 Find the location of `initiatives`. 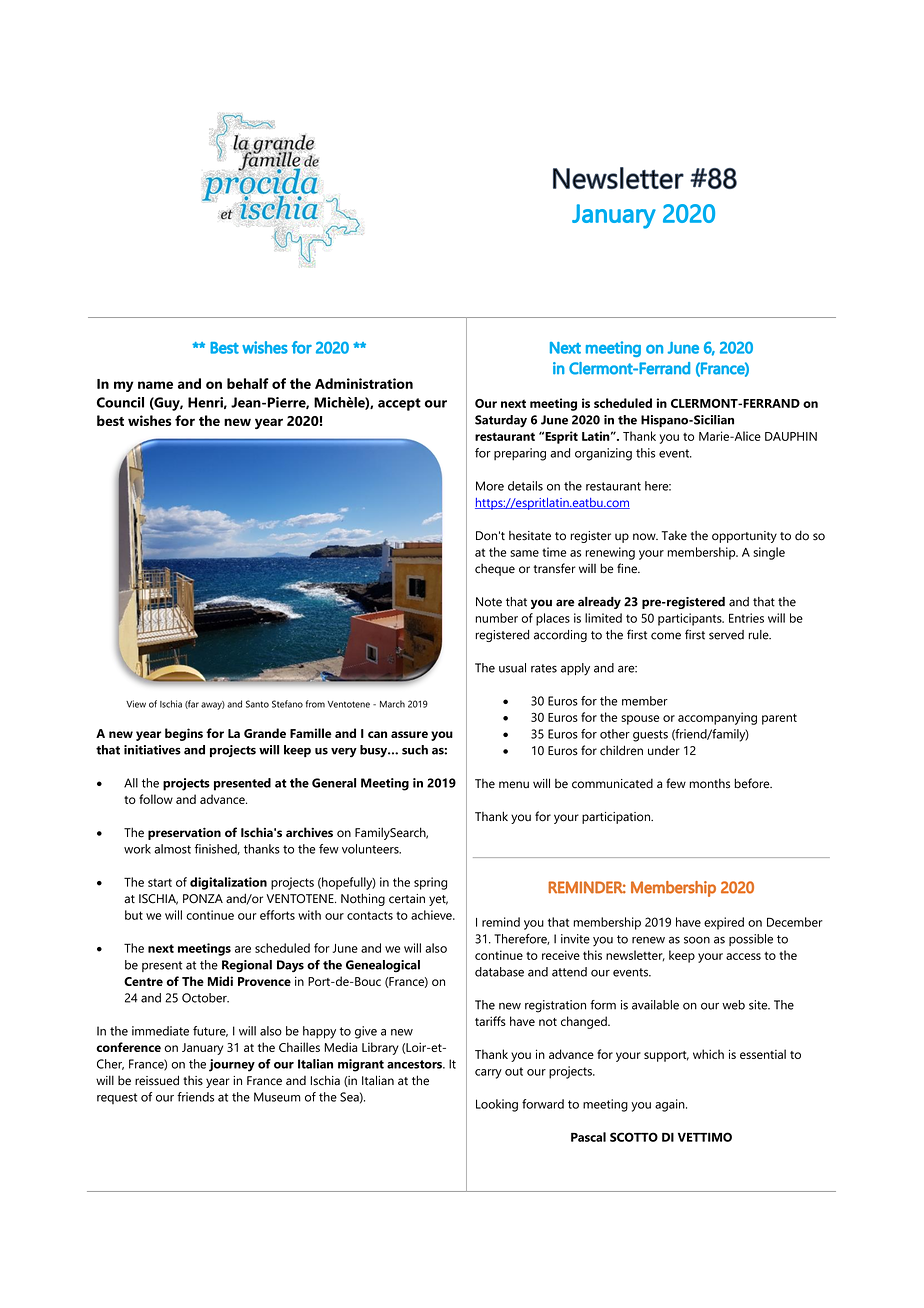

initiatives is located at coordinates (152, 750).
